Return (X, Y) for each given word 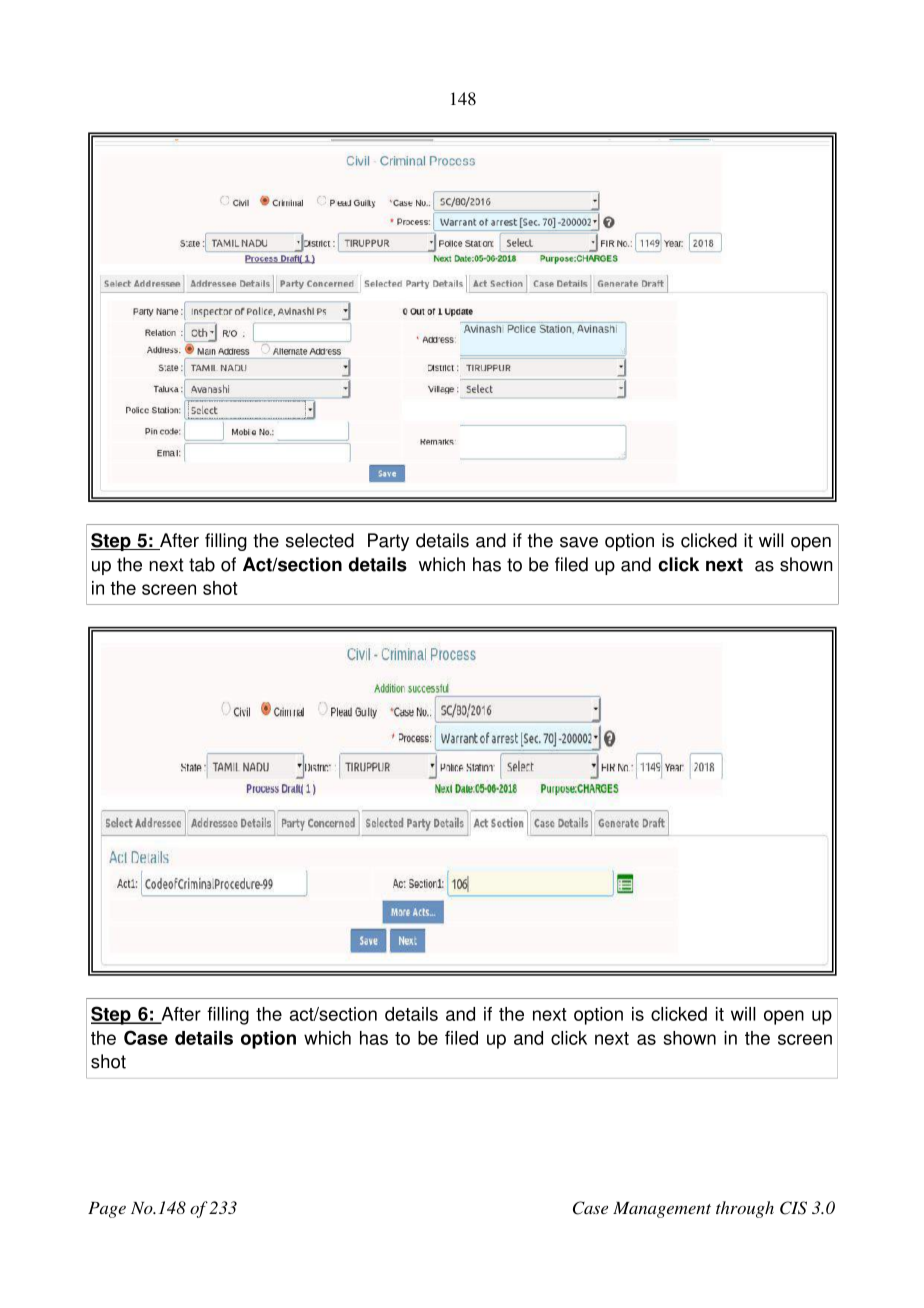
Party (388, 542)
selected (320, 540)
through (745, 1209)
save (579, 542)
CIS (793, 1208)
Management (662, 1210)
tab (202, 564)
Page (107, 1210)
